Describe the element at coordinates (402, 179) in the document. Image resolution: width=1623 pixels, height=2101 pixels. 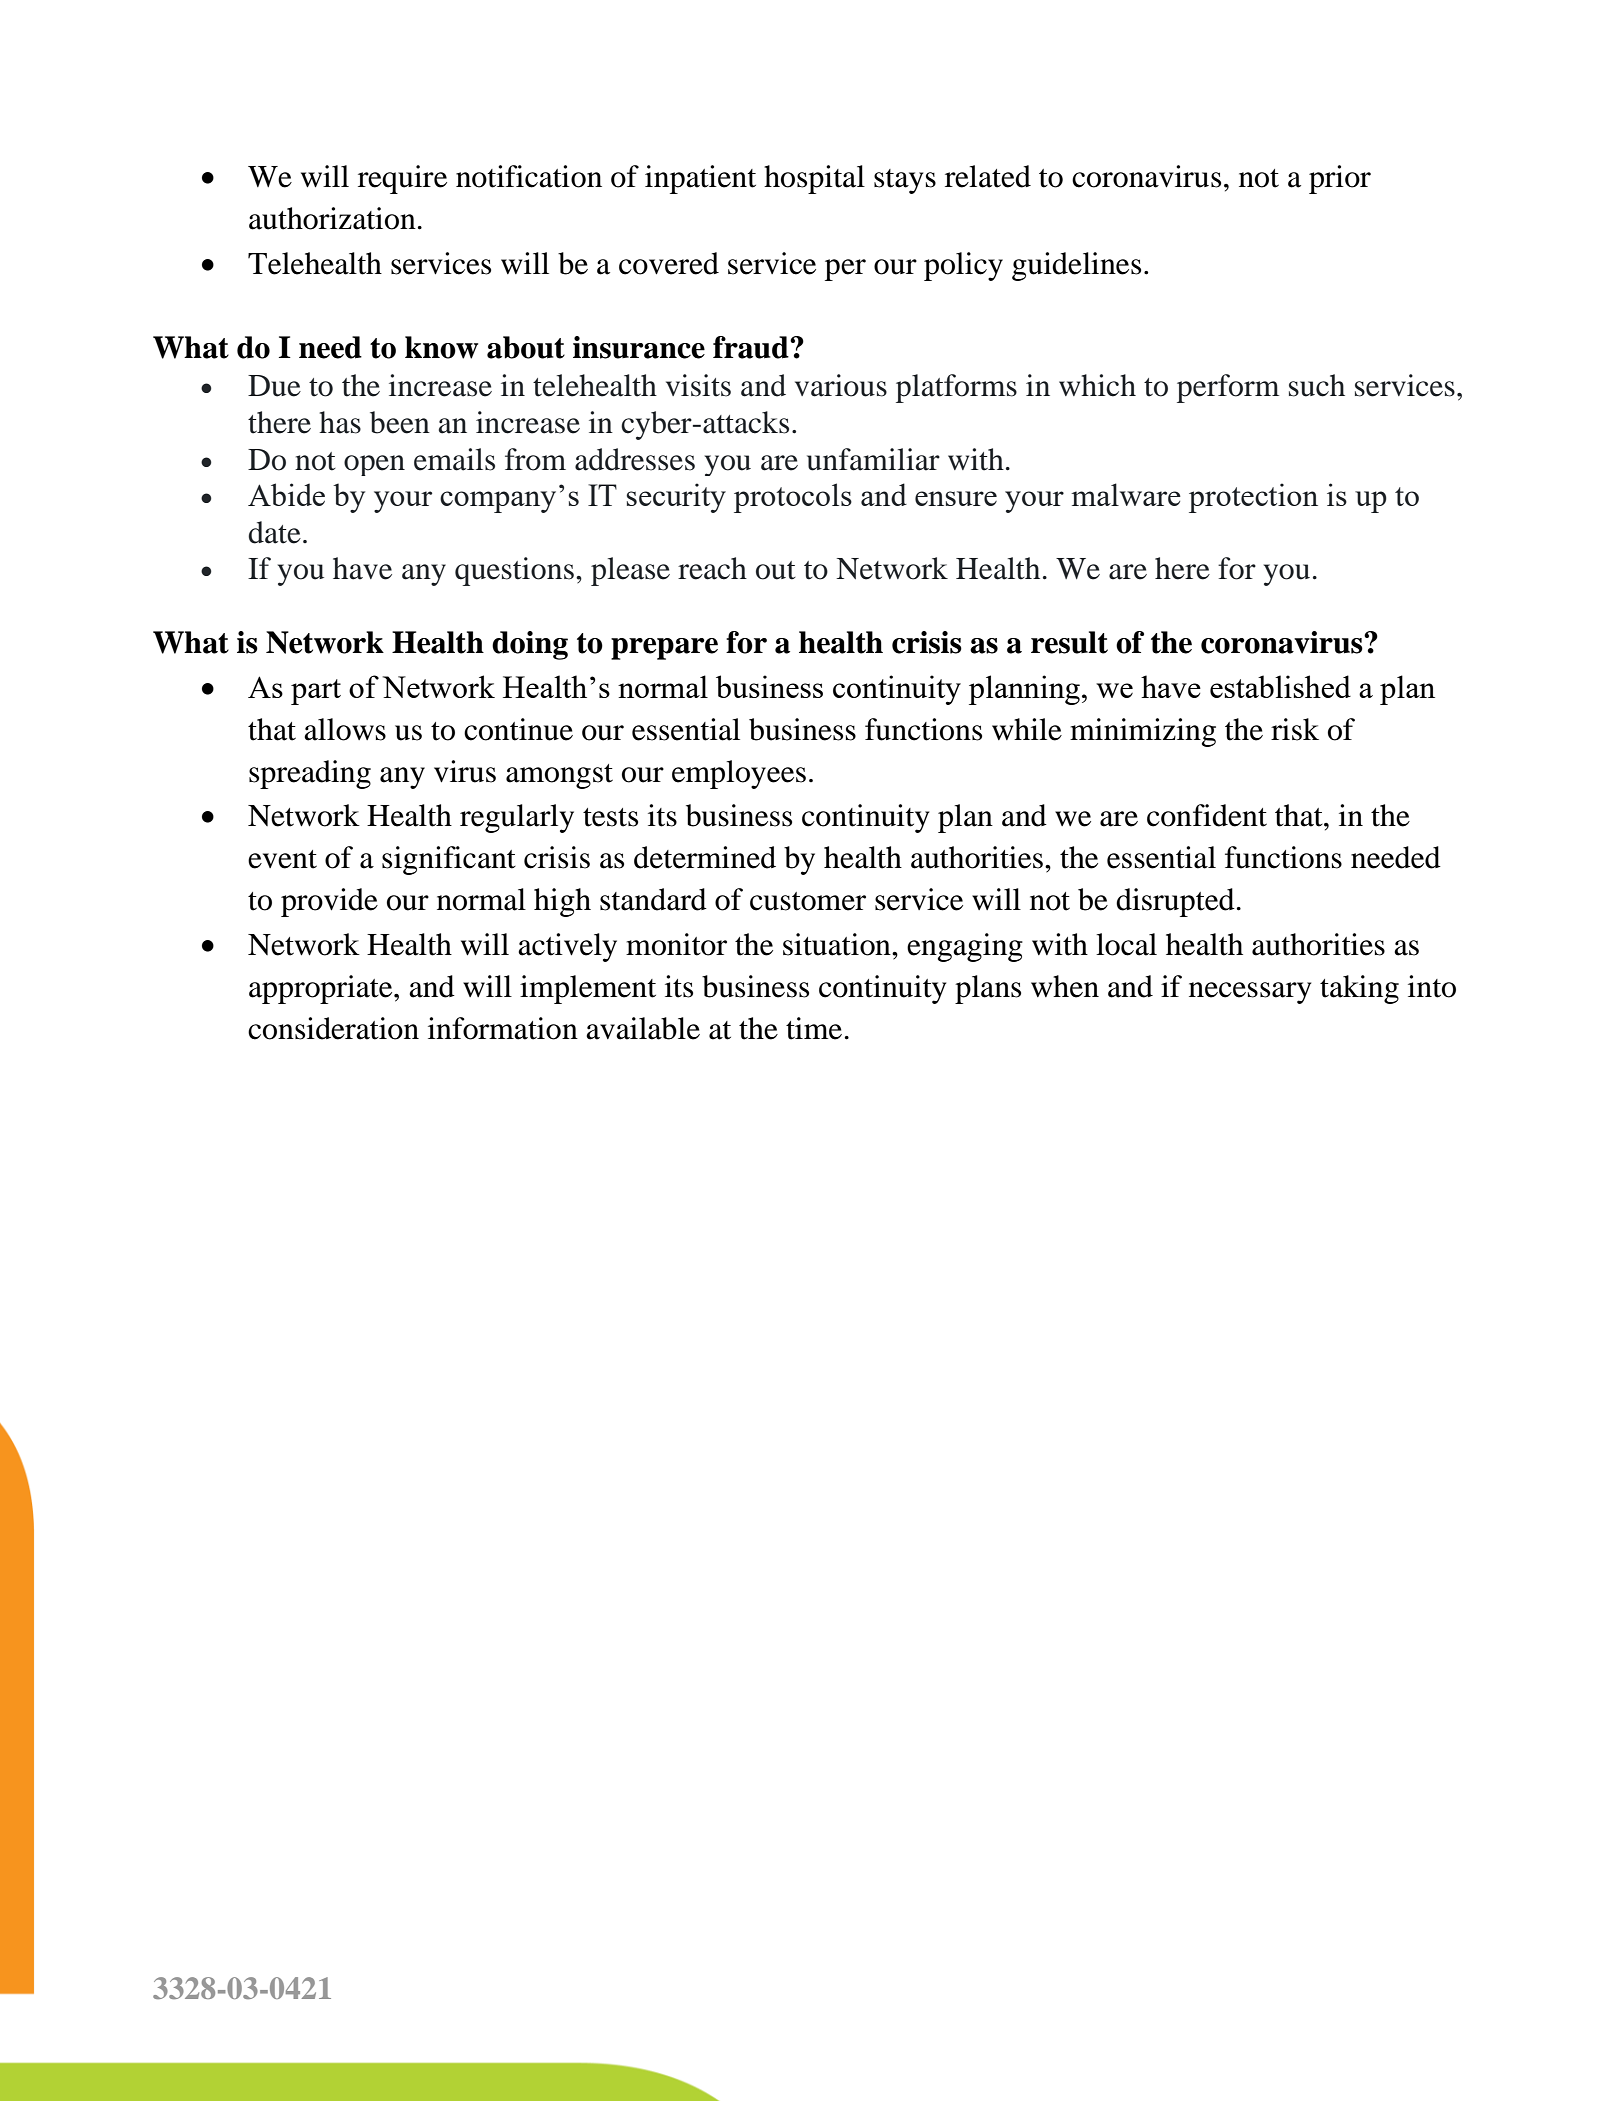
I see `require` at that location.
